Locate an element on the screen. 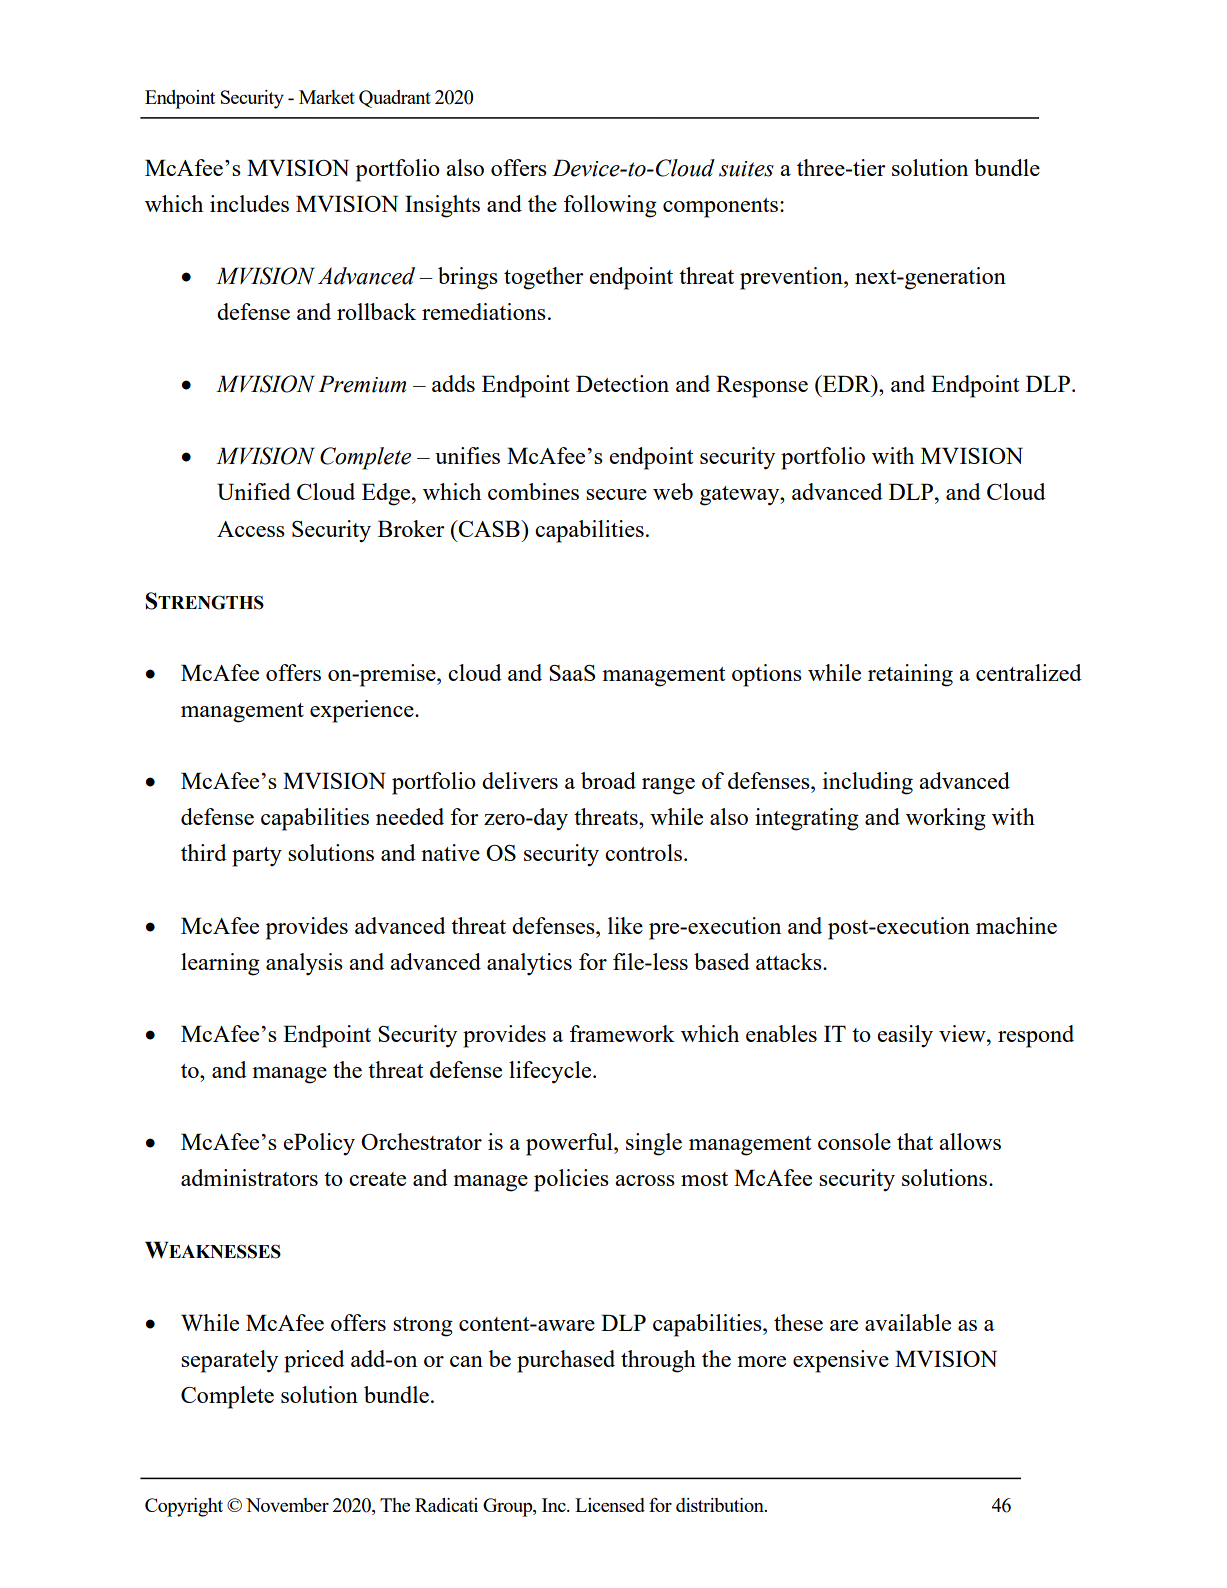  suites is located at coordinates (746, 169).
